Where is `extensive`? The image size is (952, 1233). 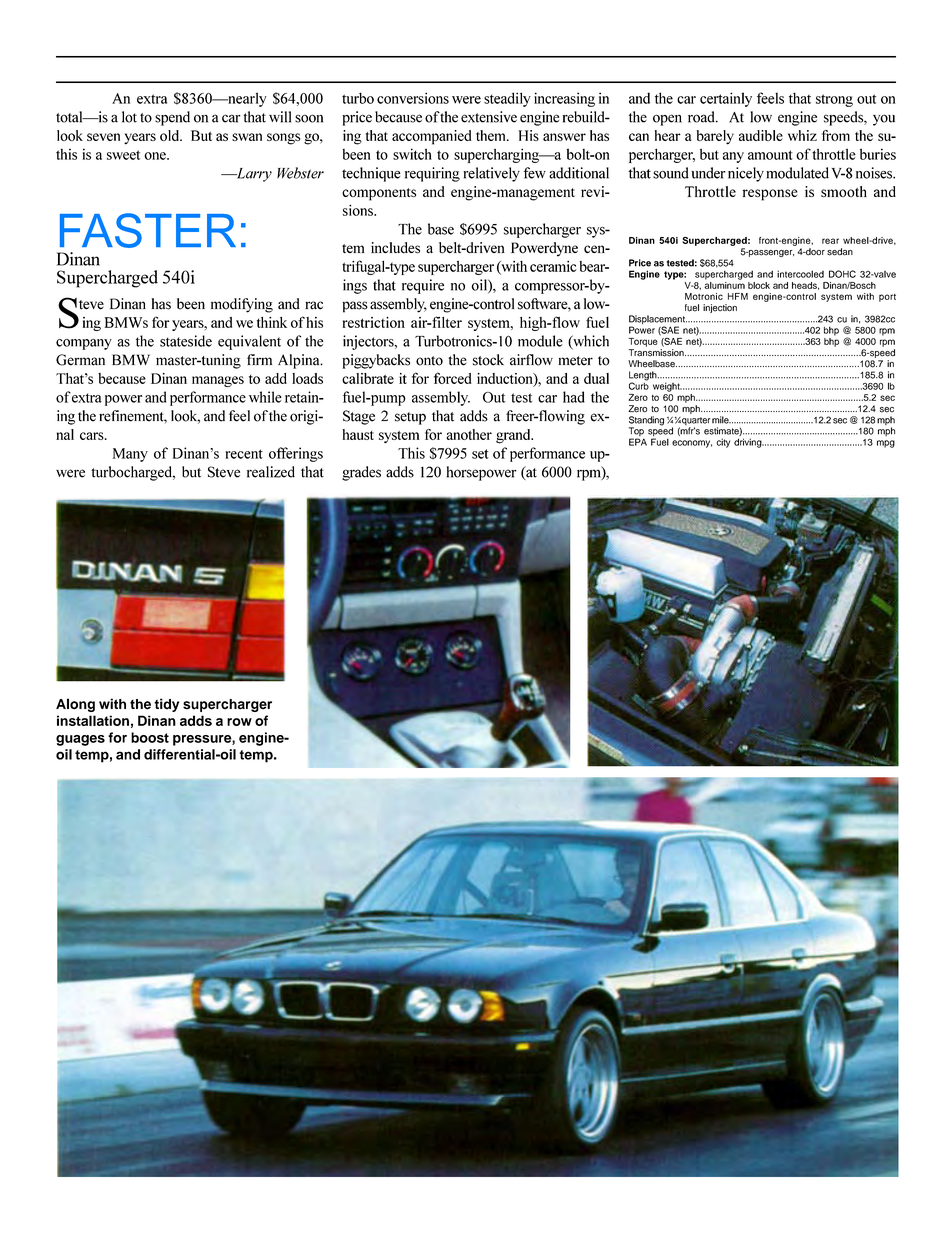
extensive is located at coordinates (489, 117).
